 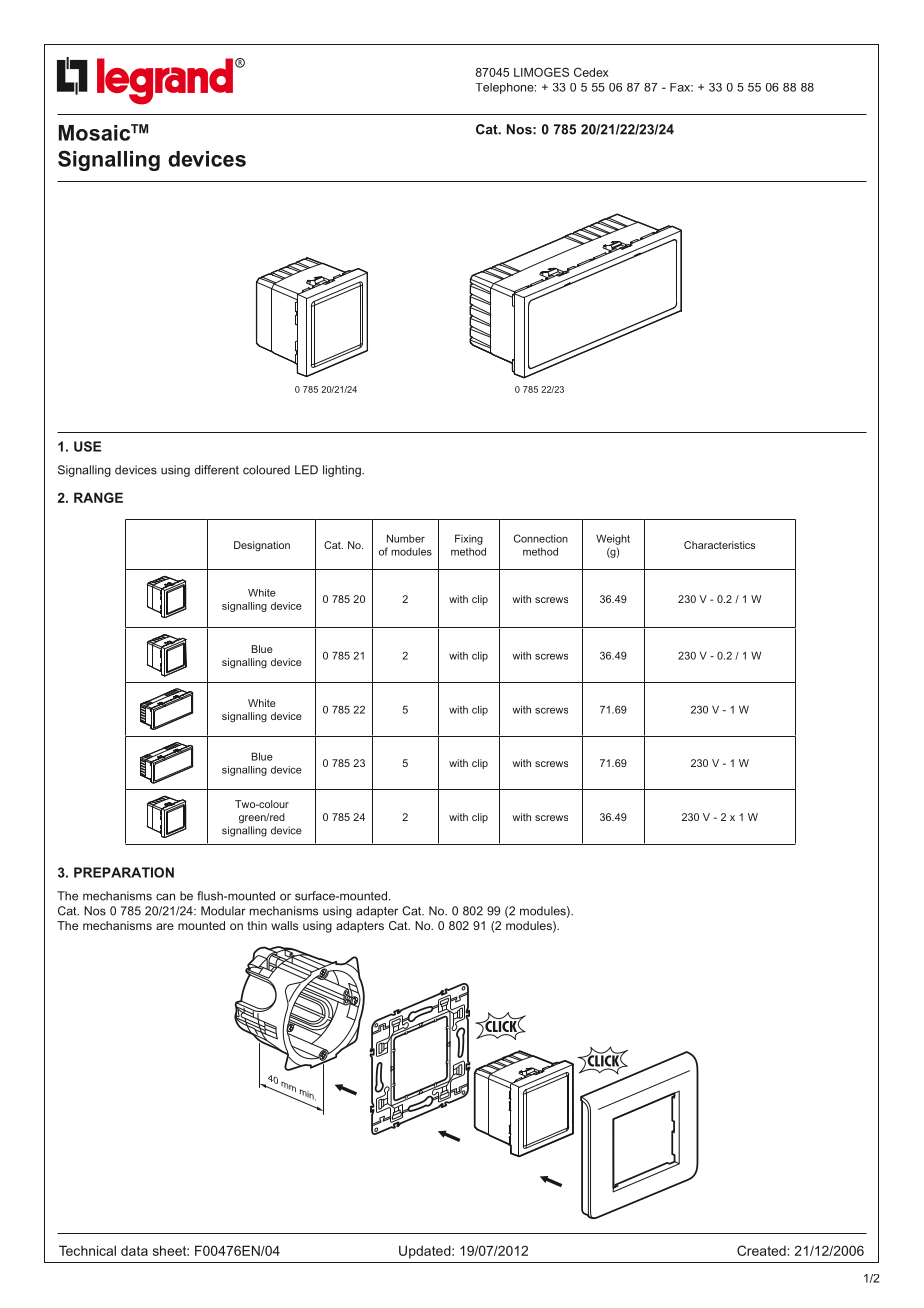 I want to click on PREPARATION, so click(x=124, y=872).
